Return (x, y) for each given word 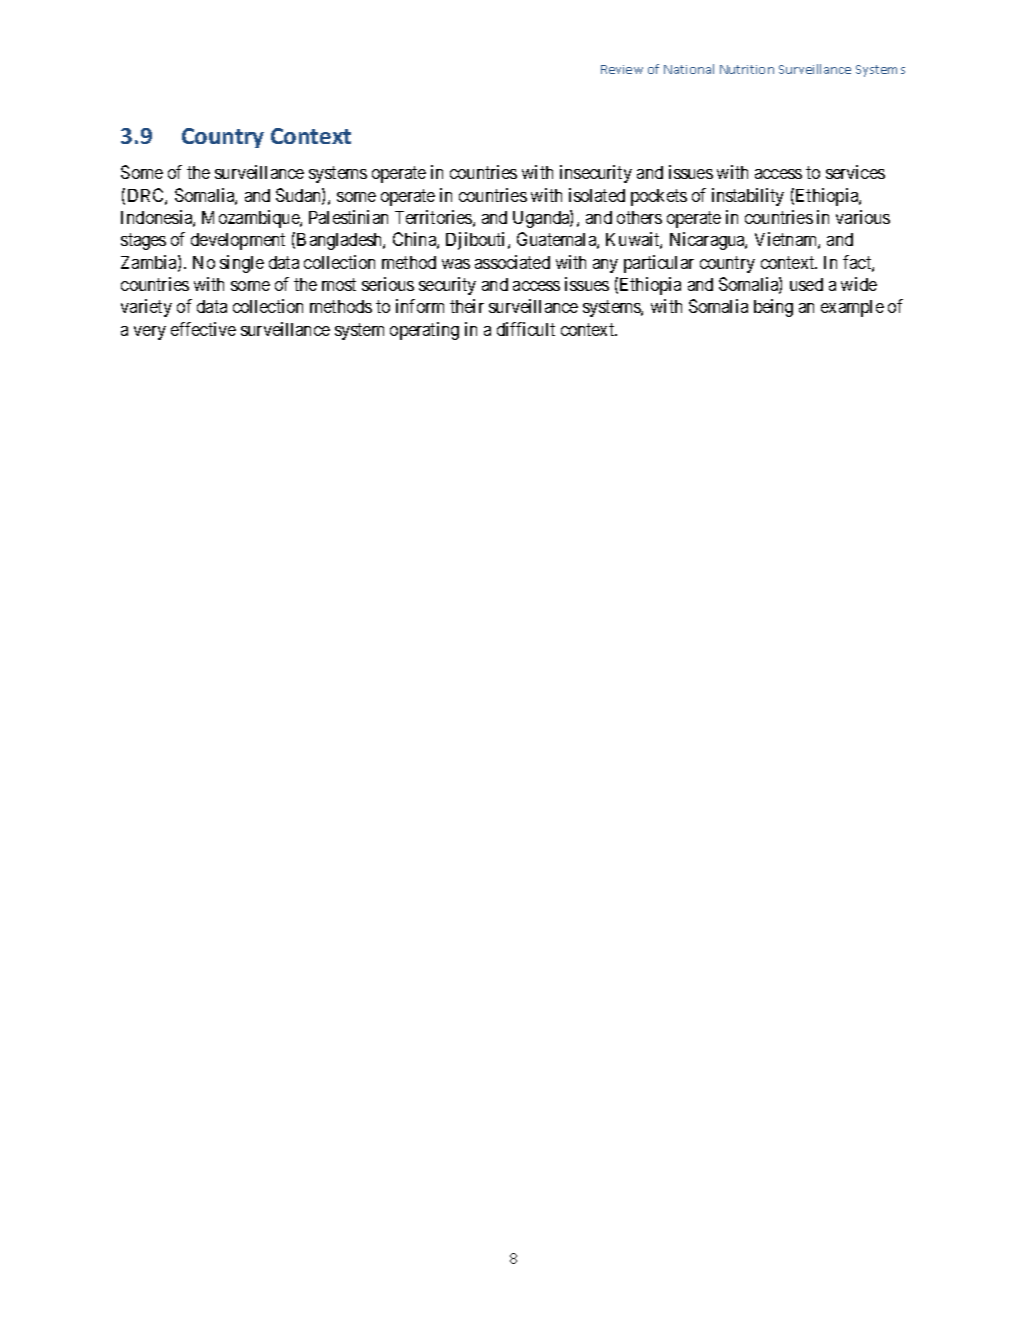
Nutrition (747, 69)
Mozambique (251, 219)
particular (659, 264)
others (639, 217)
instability (748, 197)
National (689, 69)
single (242, 264)
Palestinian (348, 217)
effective (203, 329)
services (855, 172)
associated (512, 262)
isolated (597, 195)
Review (622, 69)
